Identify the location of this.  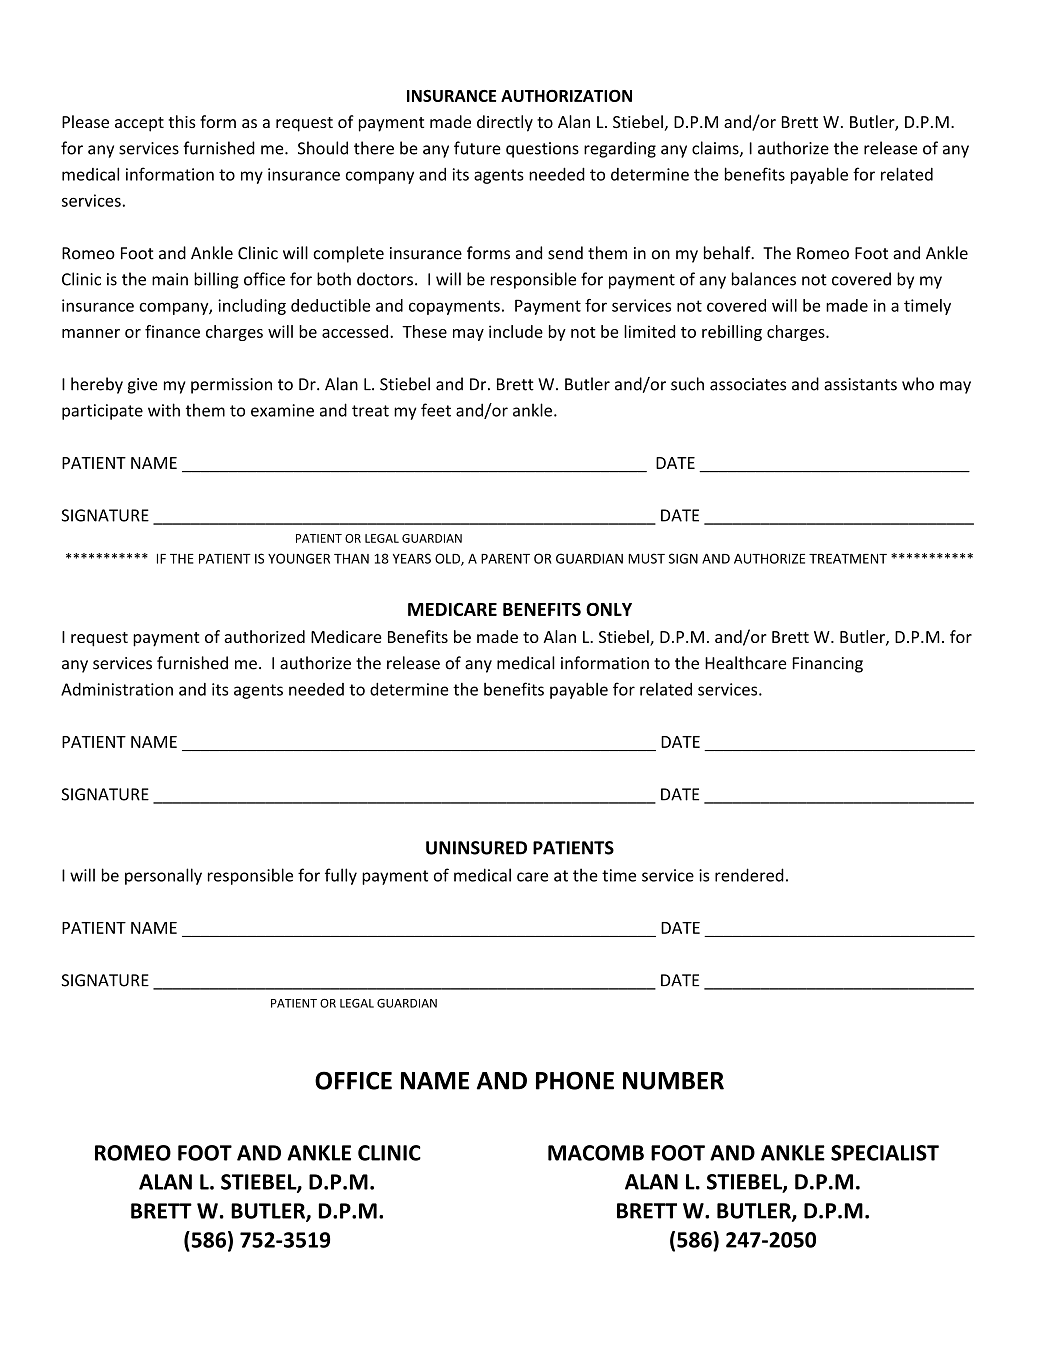
(182, 121).
